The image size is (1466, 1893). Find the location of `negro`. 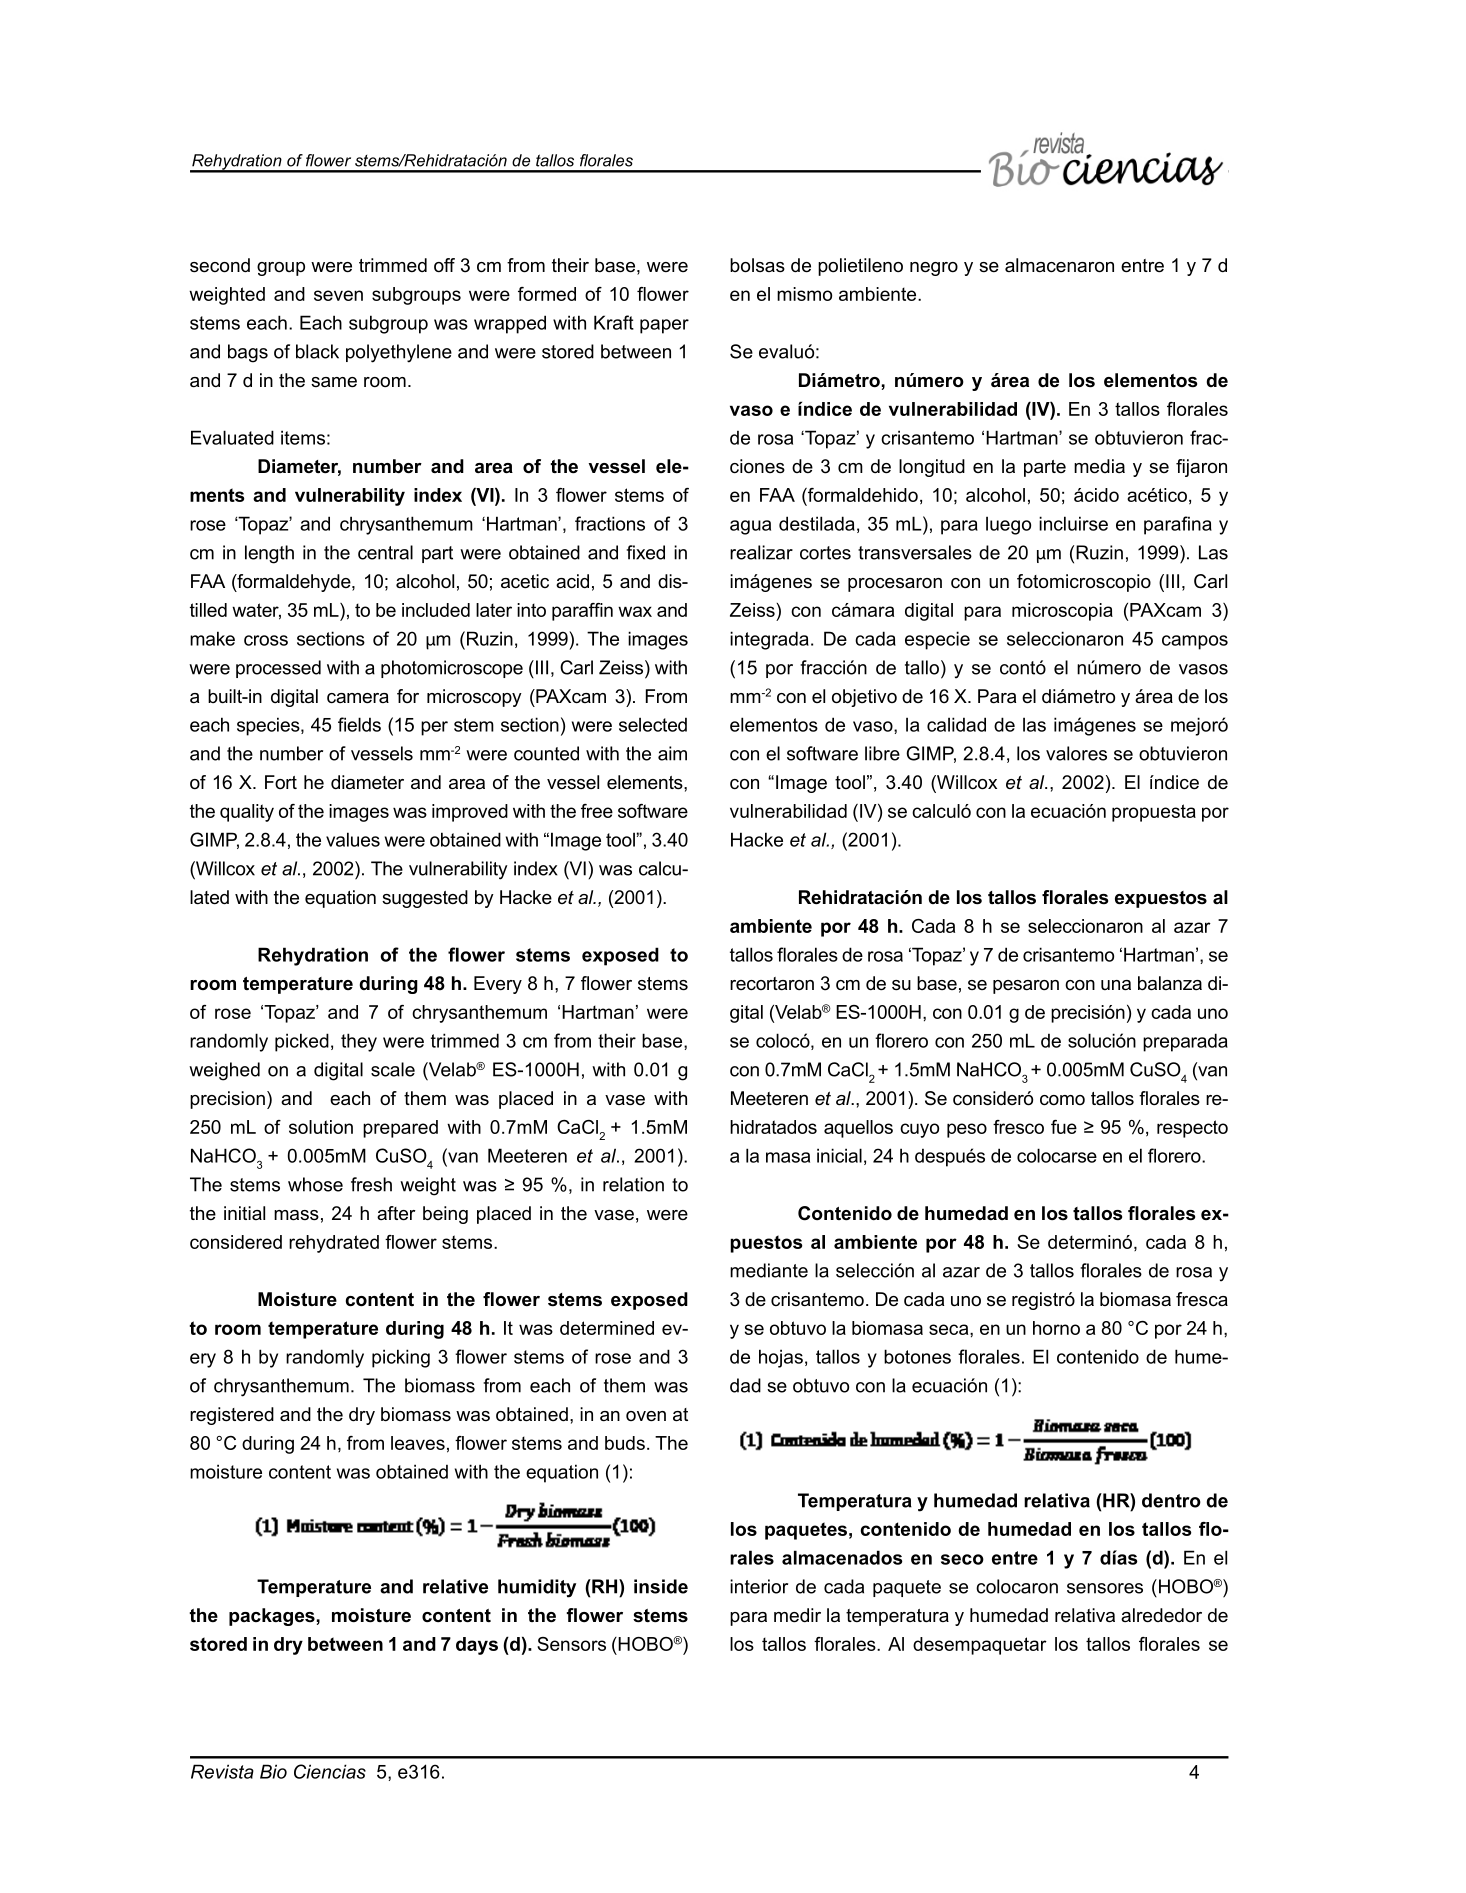

negro is located at coordinates (934, 269).
